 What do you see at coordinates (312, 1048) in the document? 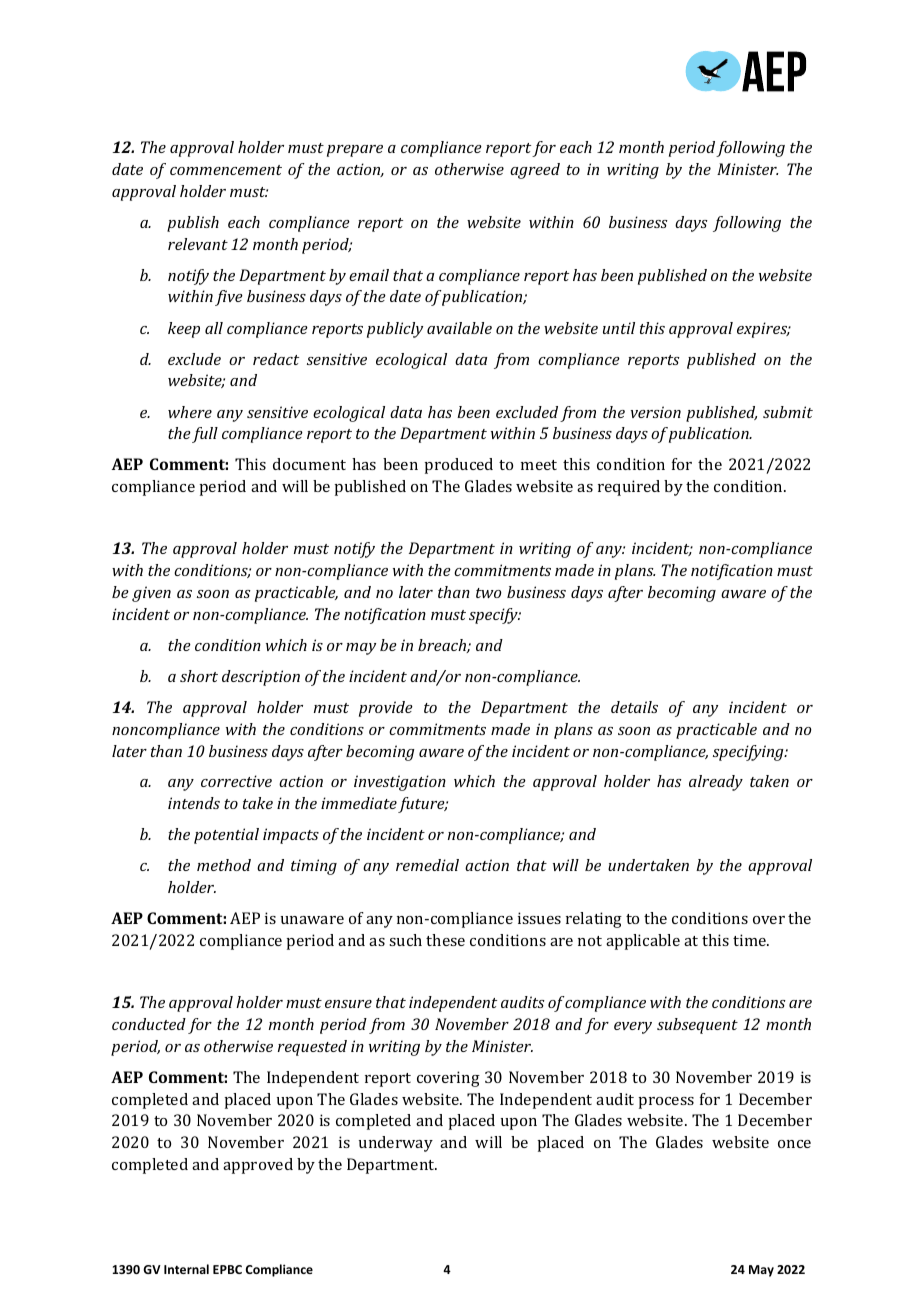
I see `requested` at bounding box center [312, 1048].
